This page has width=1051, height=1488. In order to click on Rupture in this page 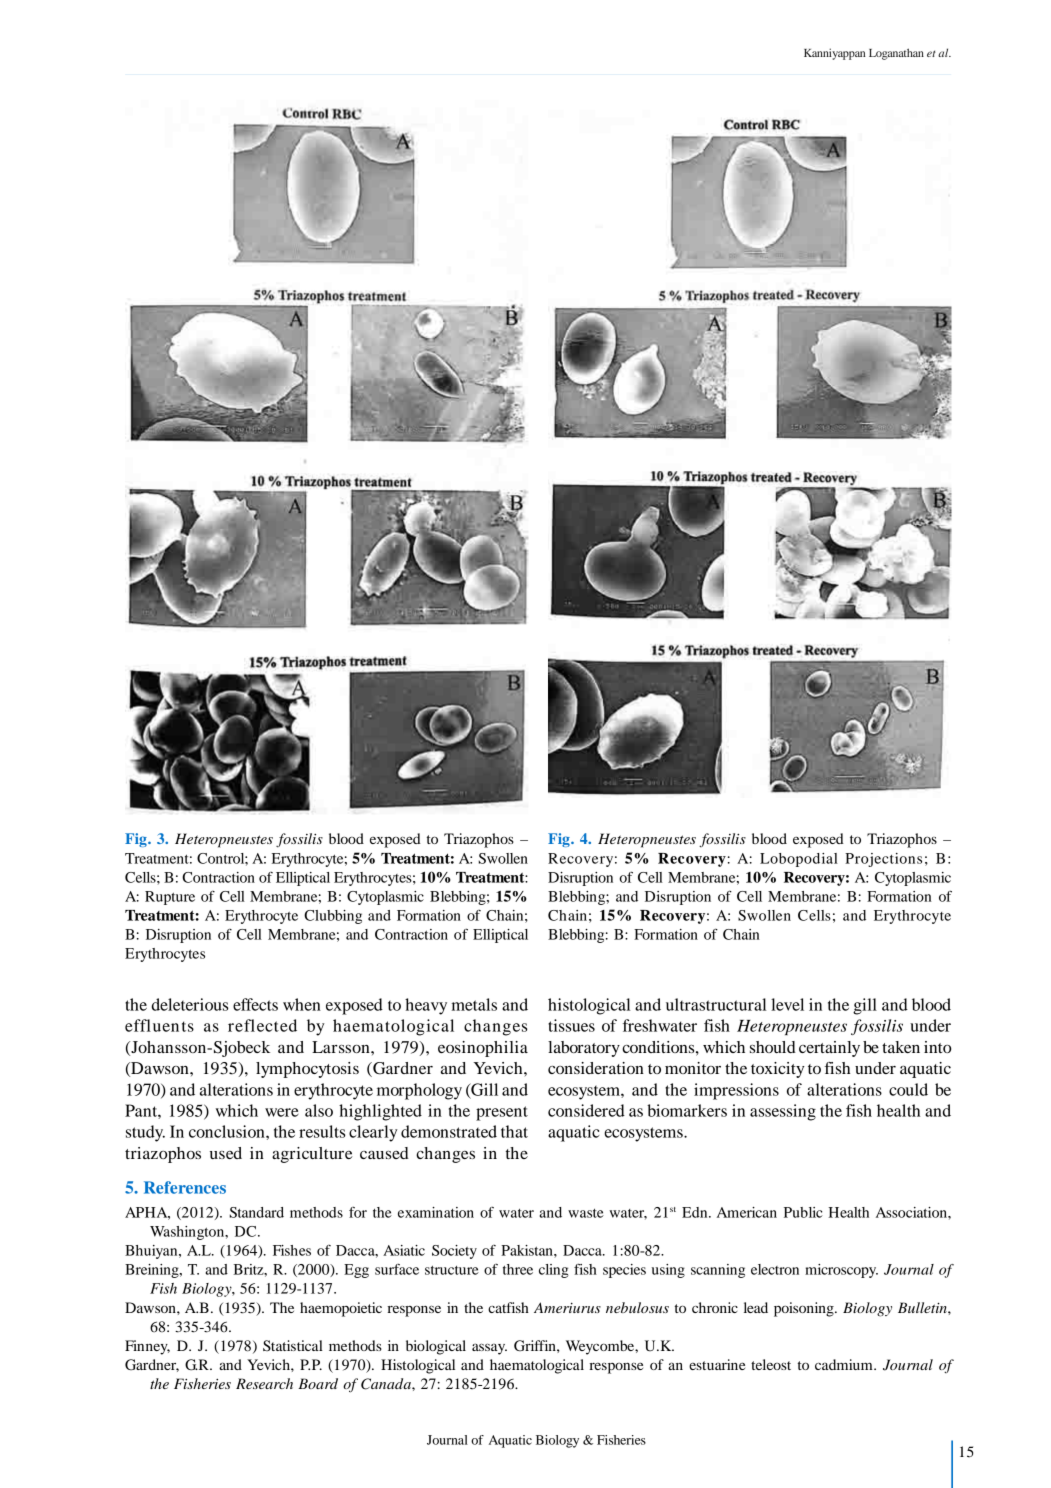, I will do `click(170, 898)`.
